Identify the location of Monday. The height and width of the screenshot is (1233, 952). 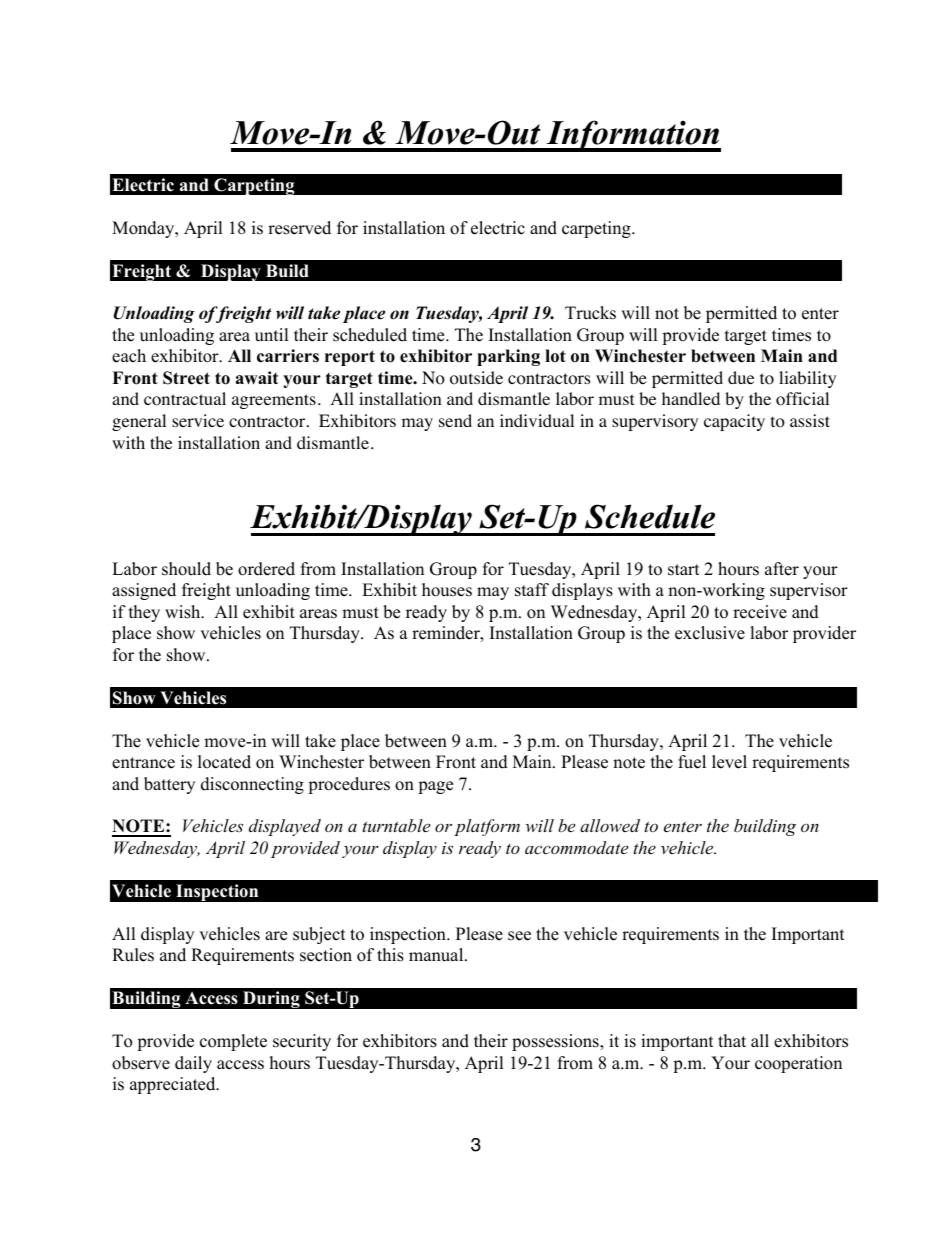
(144, 229).
